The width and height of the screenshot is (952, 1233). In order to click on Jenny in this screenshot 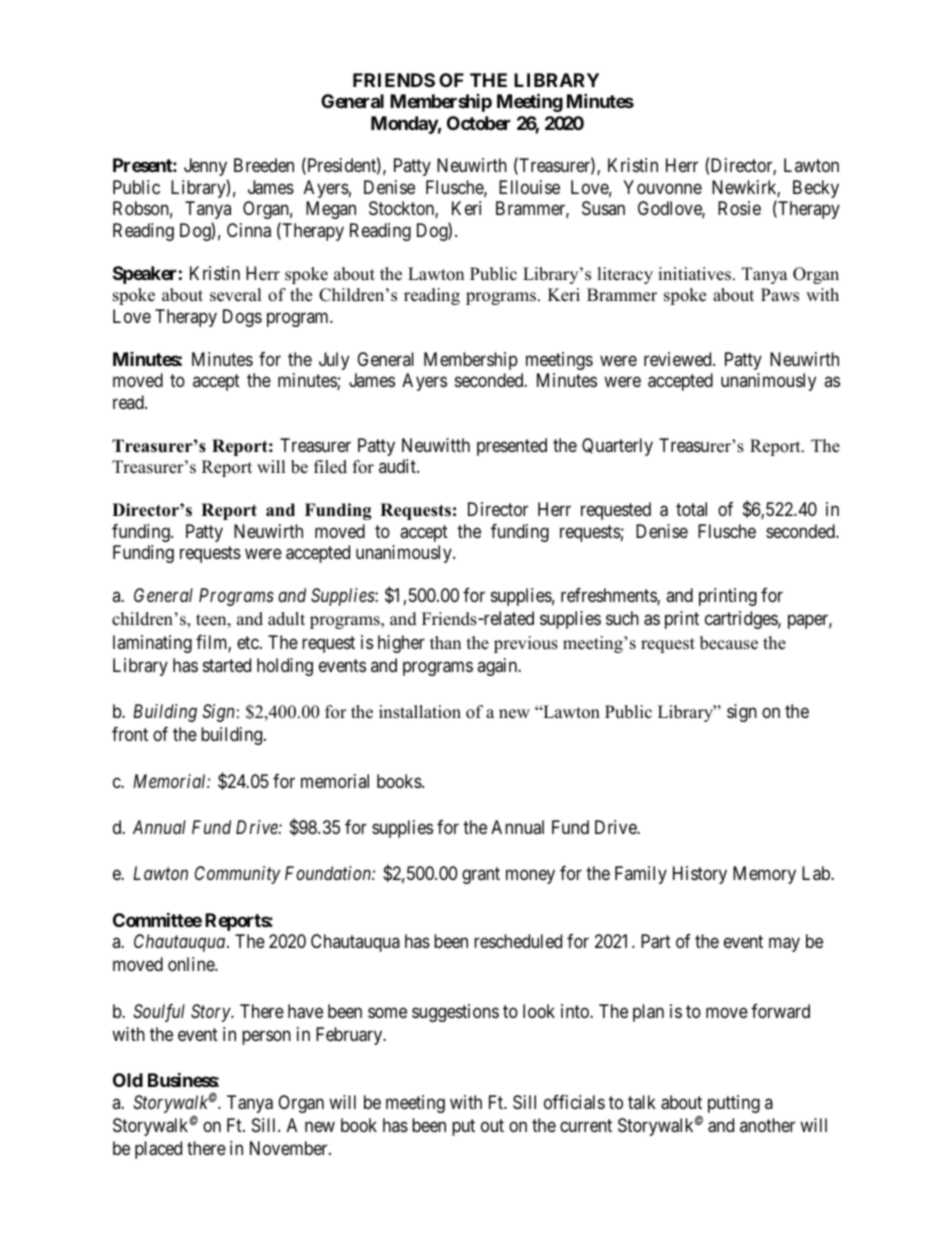, I will do `click(205, 167)`.
